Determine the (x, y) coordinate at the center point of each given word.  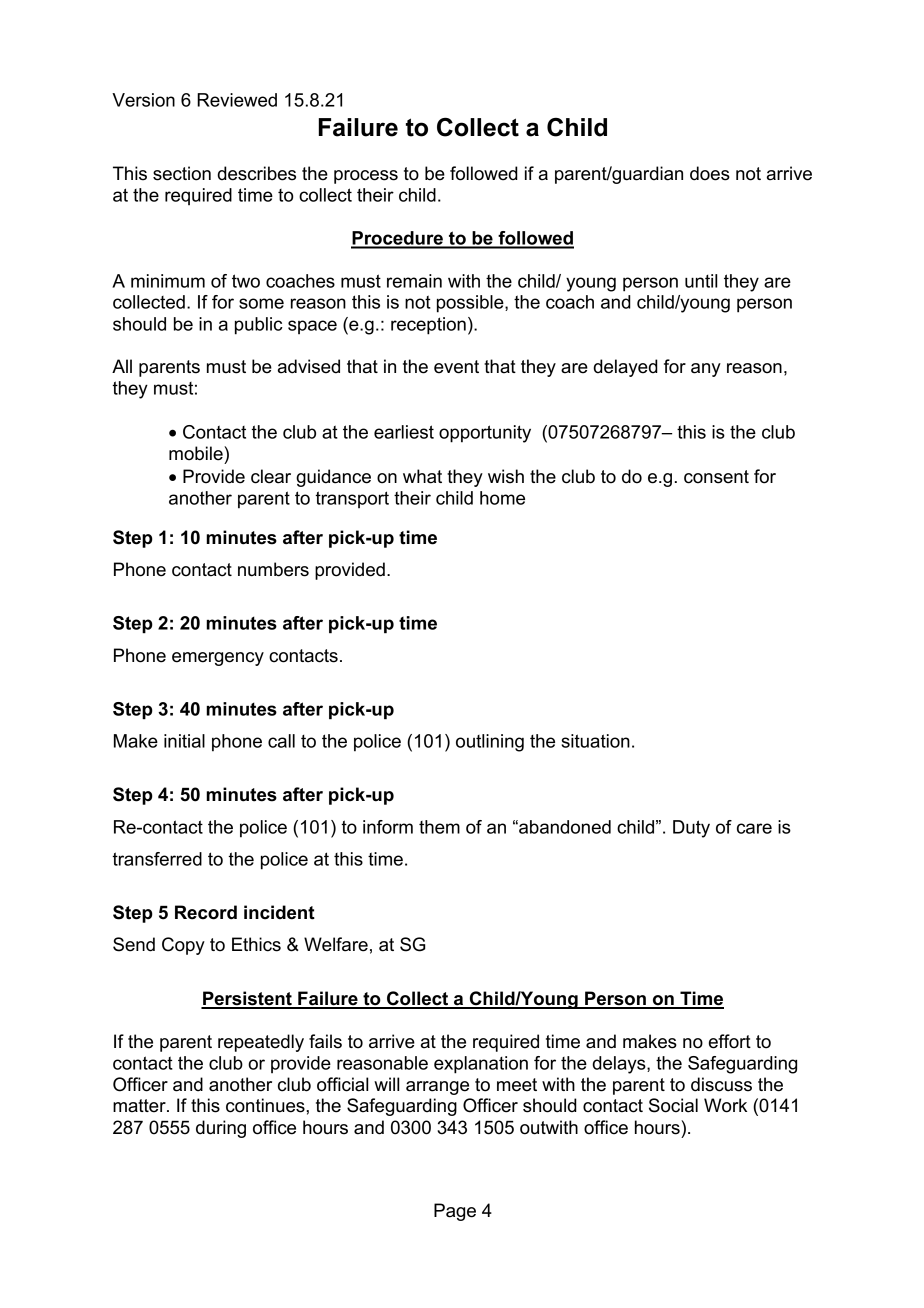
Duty (691, 829)
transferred (157, 859)
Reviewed (237, 100)
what (422, 476)
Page (455, 1212)
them (439, 827)
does (710, 173)
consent (716, 477)
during (221, 1129)
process (366, 177)
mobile (197, 453)
